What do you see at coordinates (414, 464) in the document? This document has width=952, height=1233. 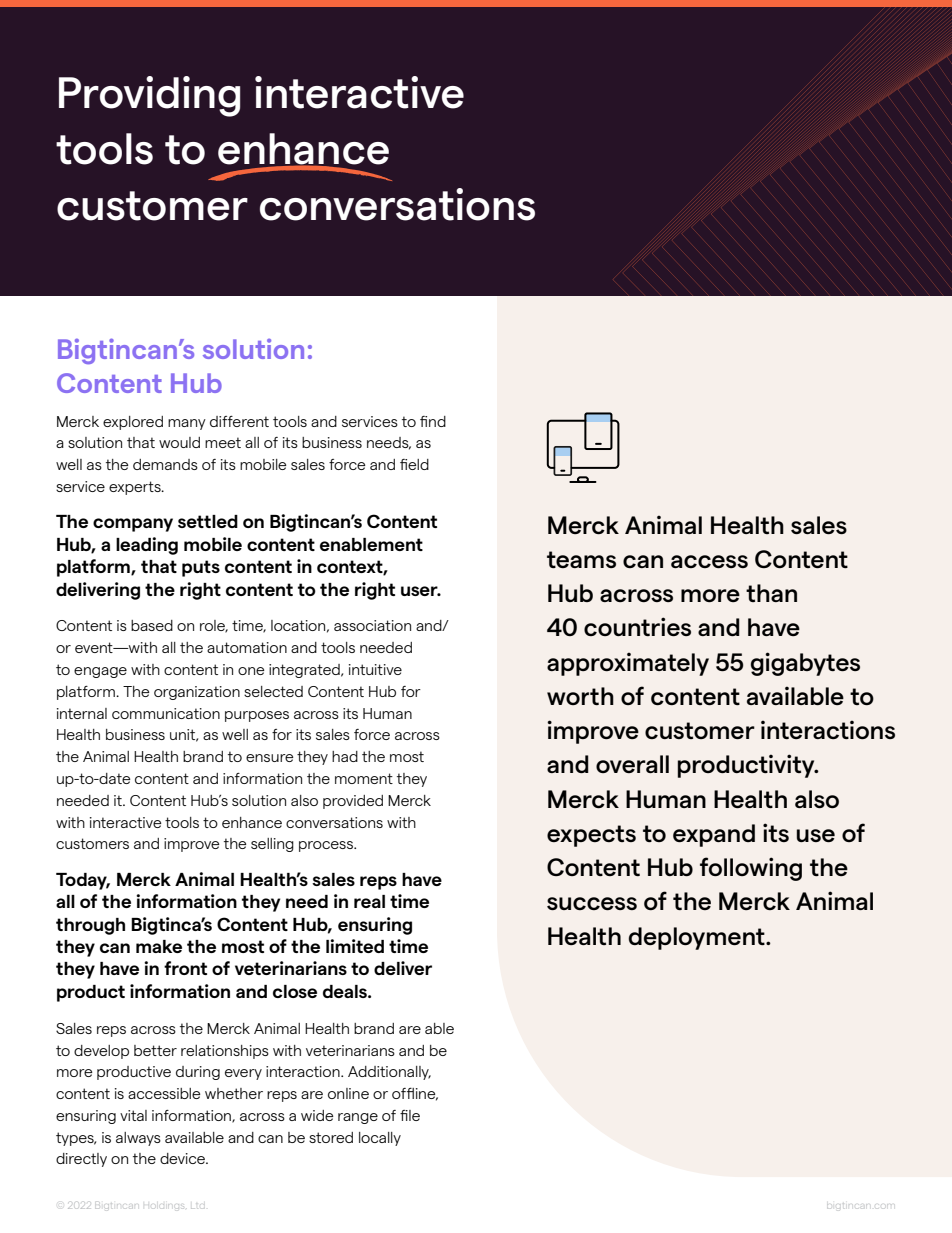 I see `field` at bounding box center [414, 464].
